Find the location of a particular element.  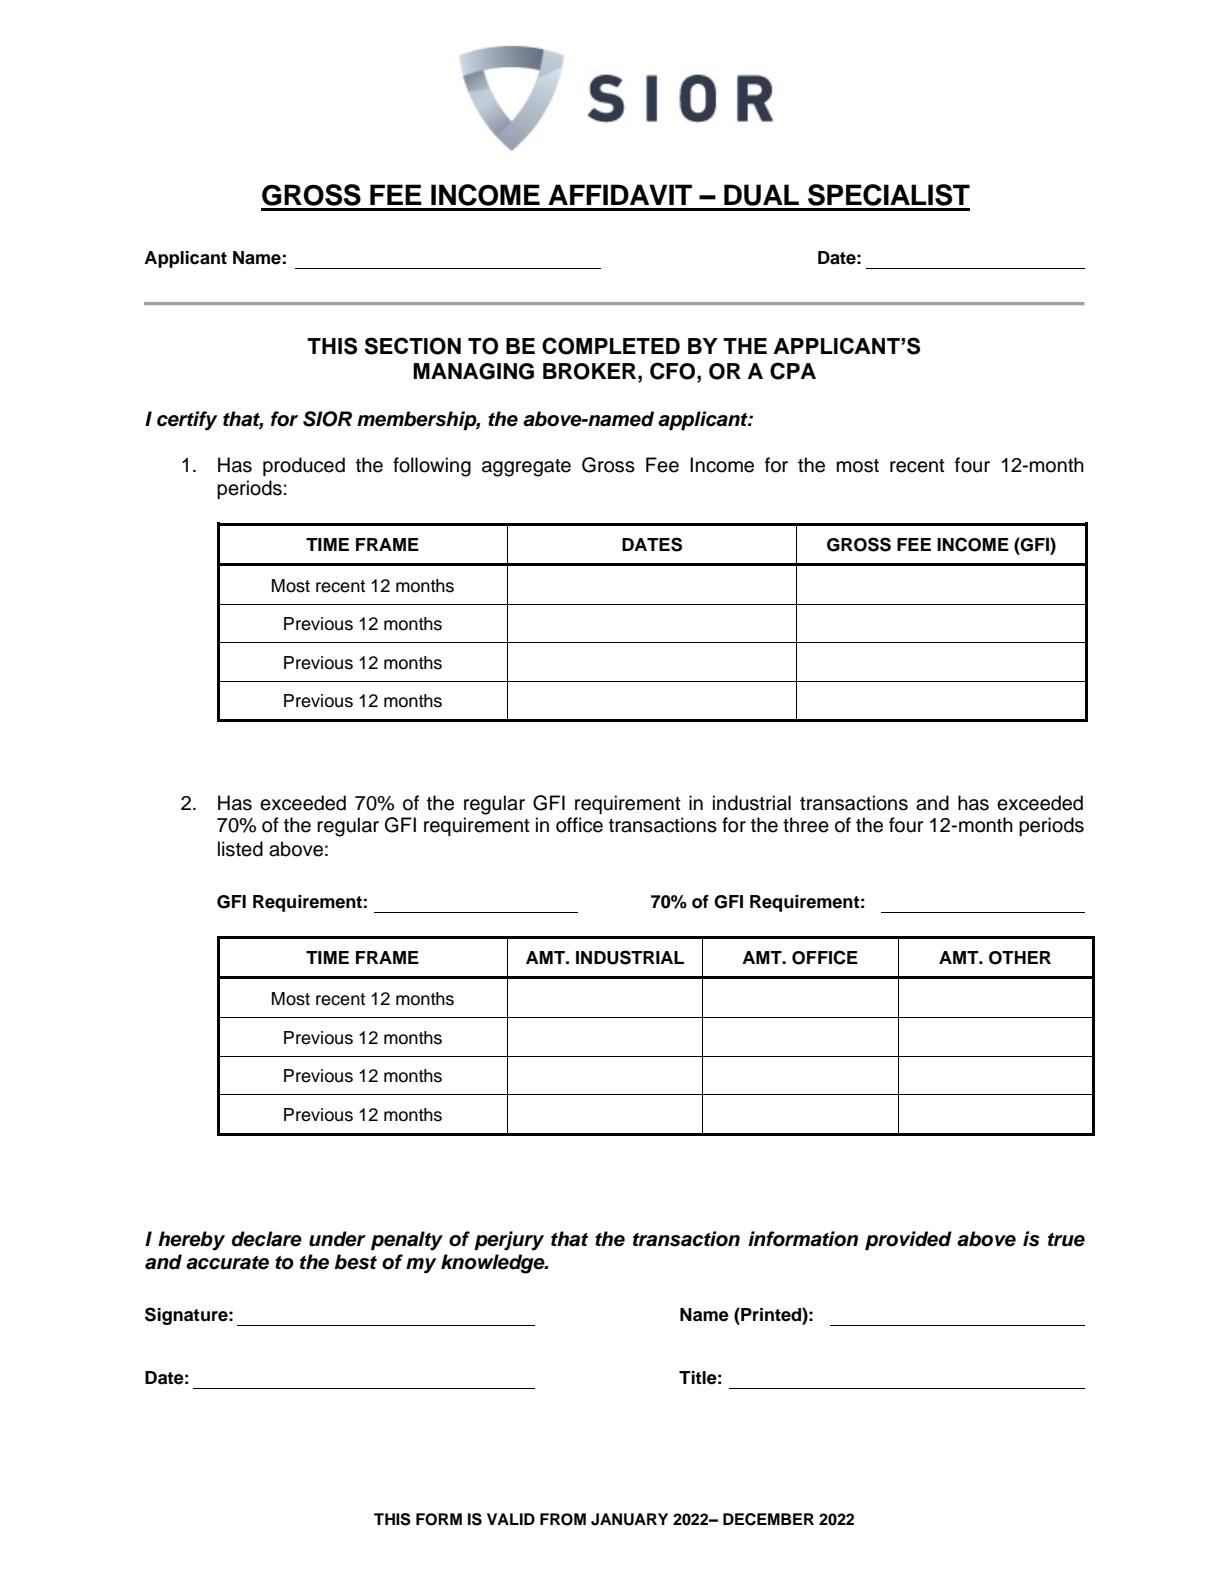

CPA is located at coordinates (793, 371).
